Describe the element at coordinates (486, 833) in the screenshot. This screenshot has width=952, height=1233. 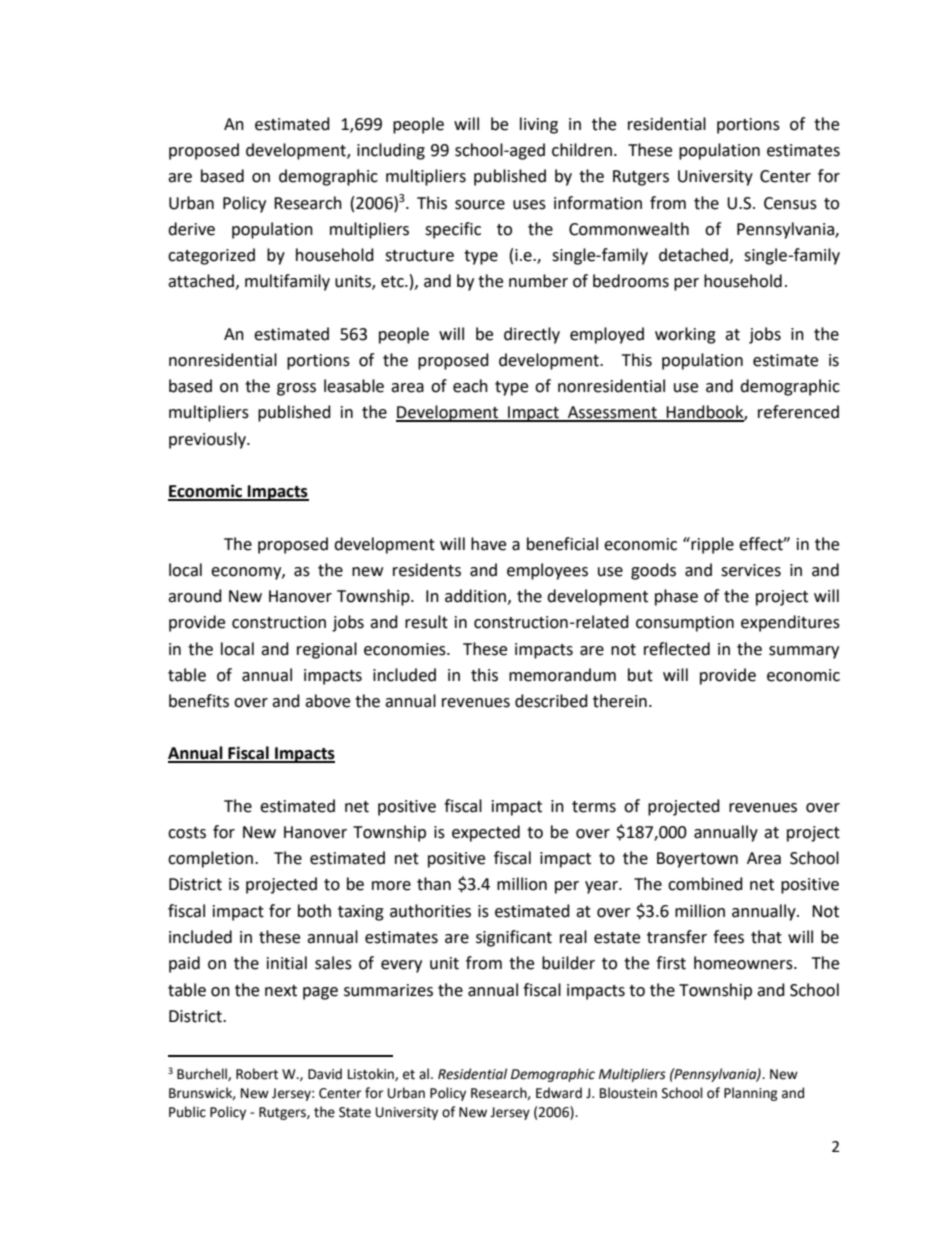
I see `expected` at that location.
